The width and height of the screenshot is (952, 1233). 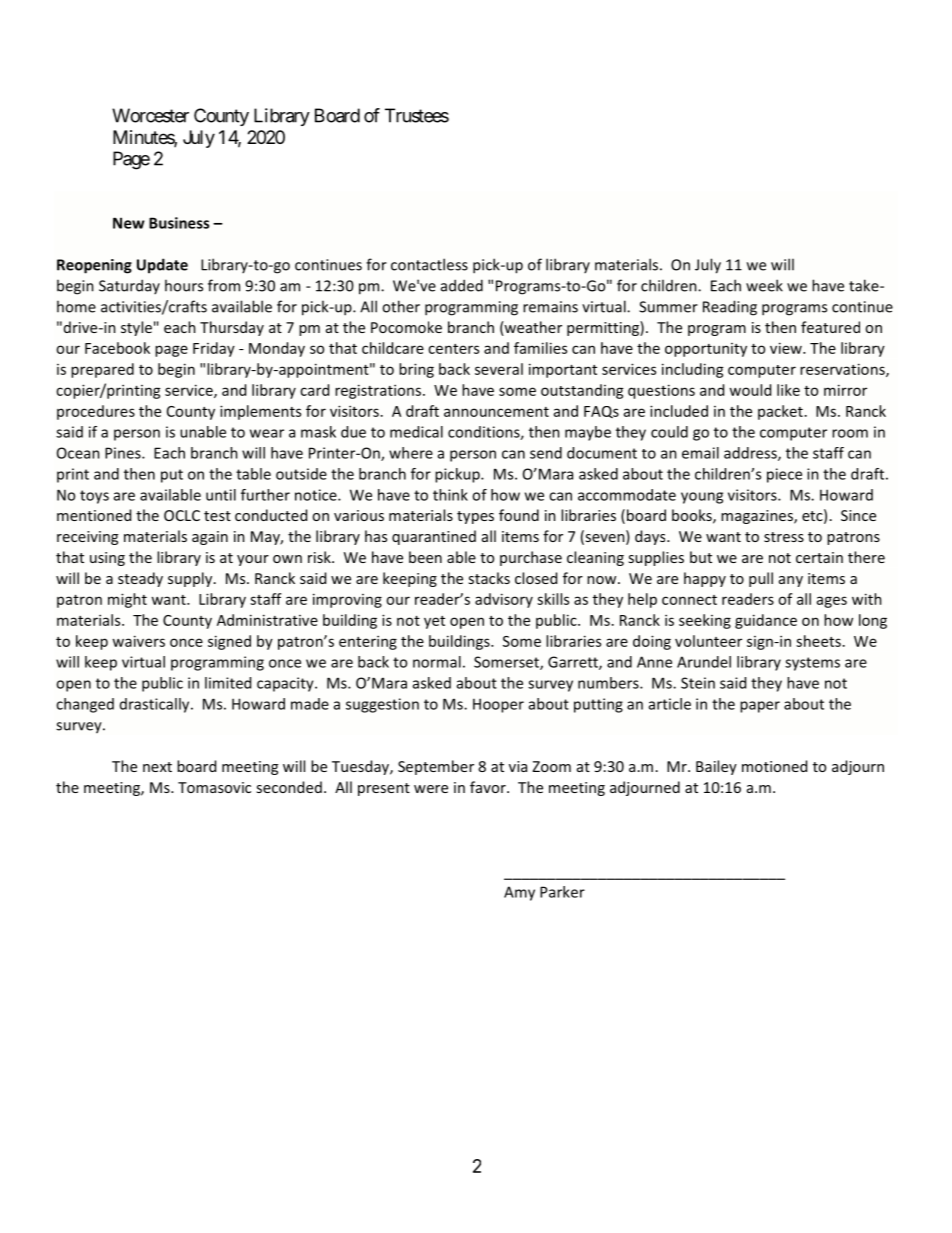 I want to click on types, so click(x=475, y=517).
